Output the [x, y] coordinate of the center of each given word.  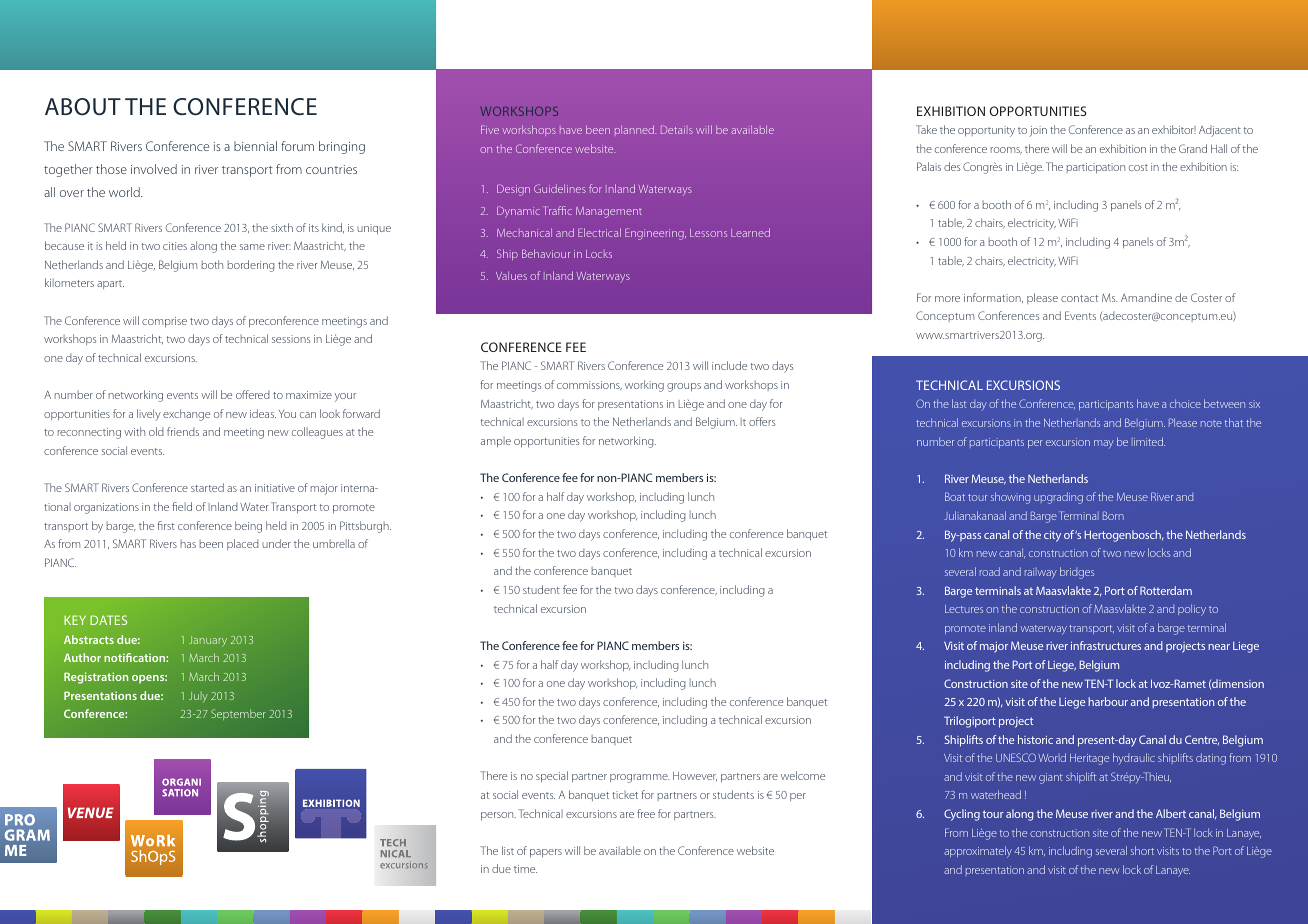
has [188, 543]
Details [677, 129]
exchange [186, 415]
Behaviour [546, 253]
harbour [1108, 701]
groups [684, 387]
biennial [255, 146]
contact [1079, 298]
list [508, 850]
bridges [1077, 573]
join [1038, 131]
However [695, 776]
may [1104, 444]
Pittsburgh [365, 527]
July [198, 697]
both [212, 264]
